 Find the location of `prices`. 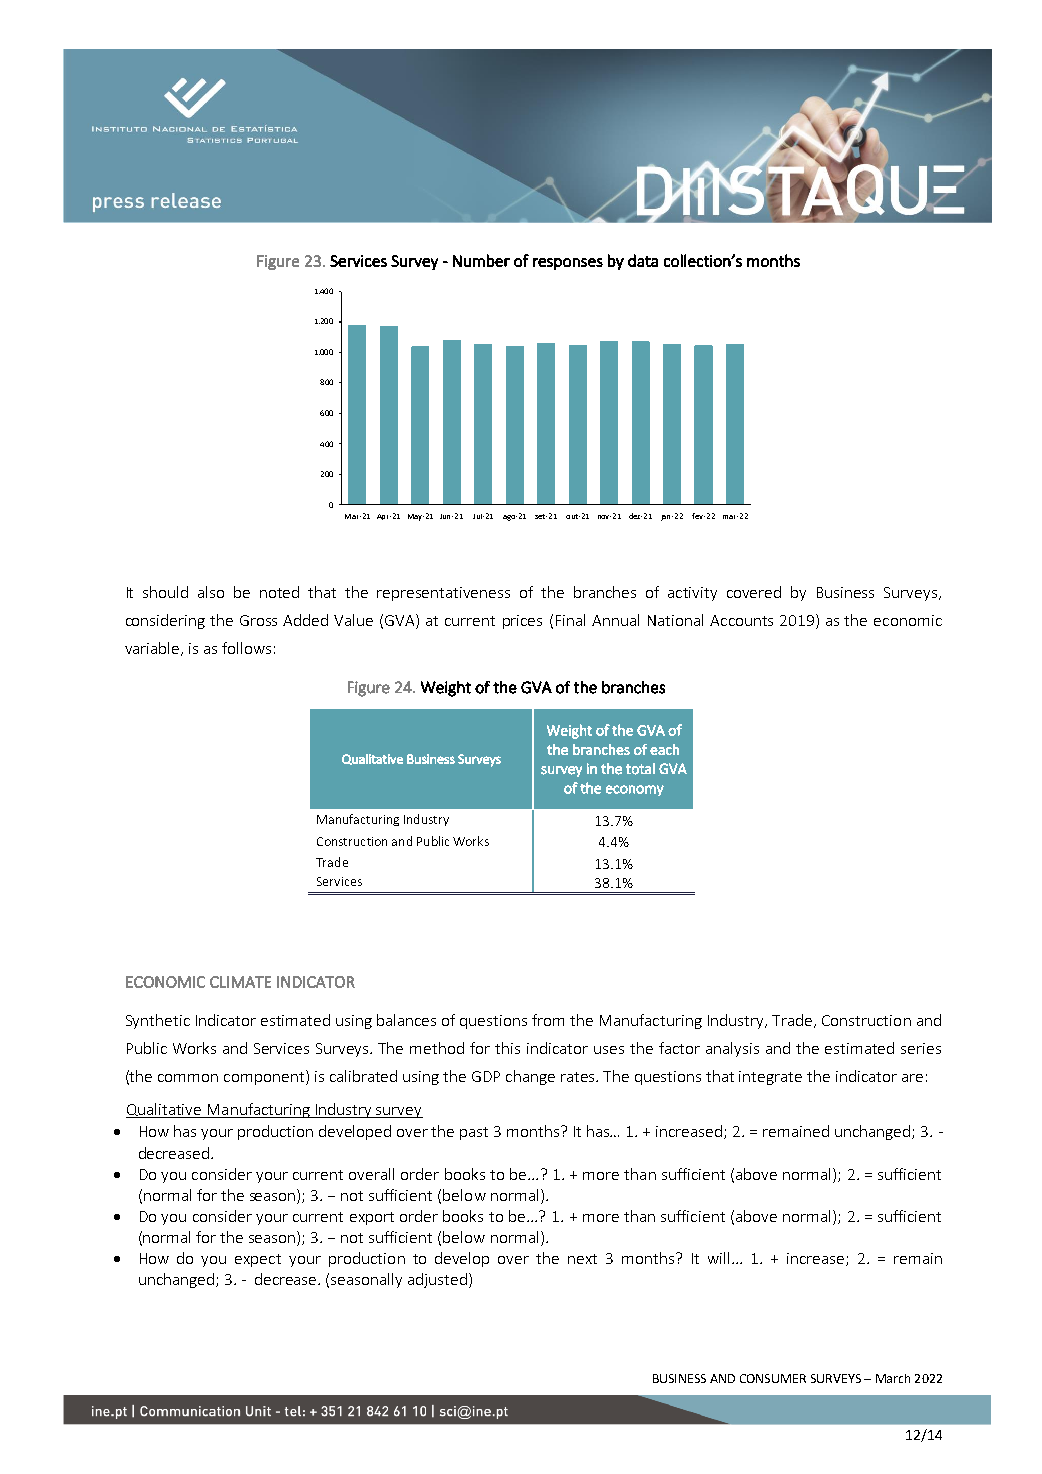

prices is located at coordinates (522, 622).
